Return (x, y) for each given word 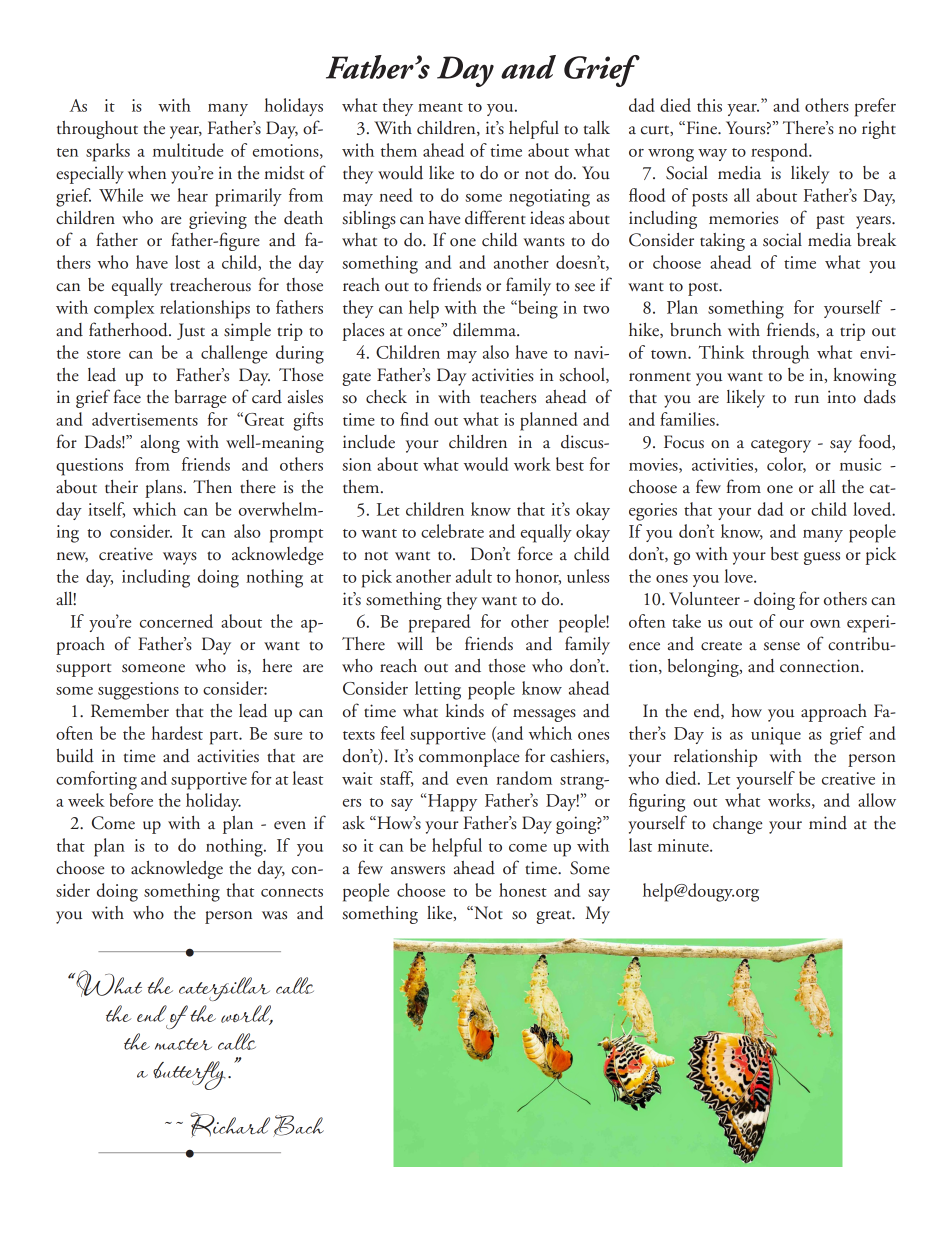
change (737, 825)
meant (440, 107)
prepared (439, 623)
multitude (188, 150)
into (841, 397)
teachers (508, 397)
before (131, 800)
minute (684, 845)
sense (782, 646)
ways (180, 558)
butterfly (189, 1075)
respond (780, 152)
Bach (298, 1126)
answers (418, 870)
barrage (200, 399)
